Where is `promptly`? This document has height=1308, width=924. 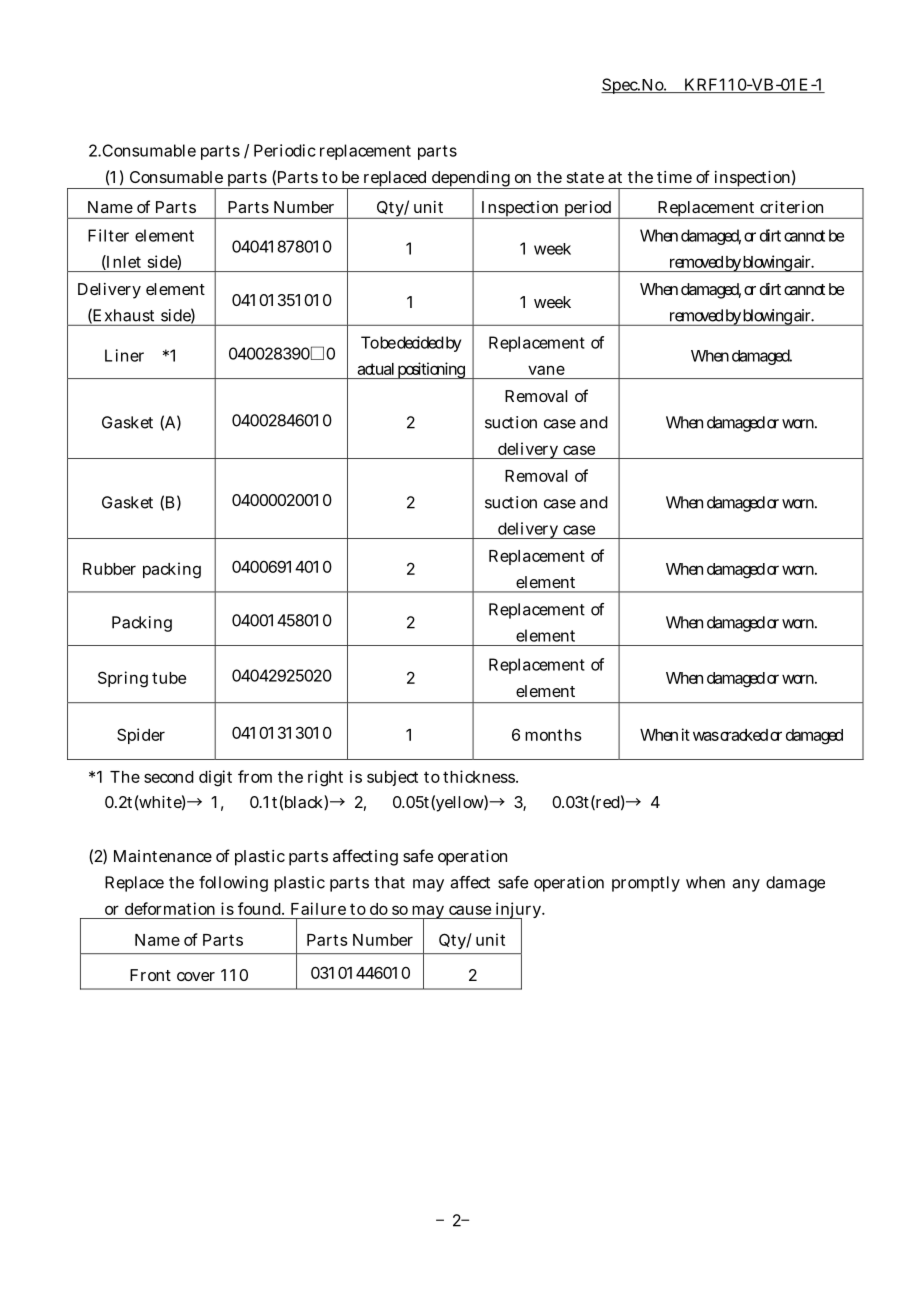
promptly is located at coordinates (646, 884).
